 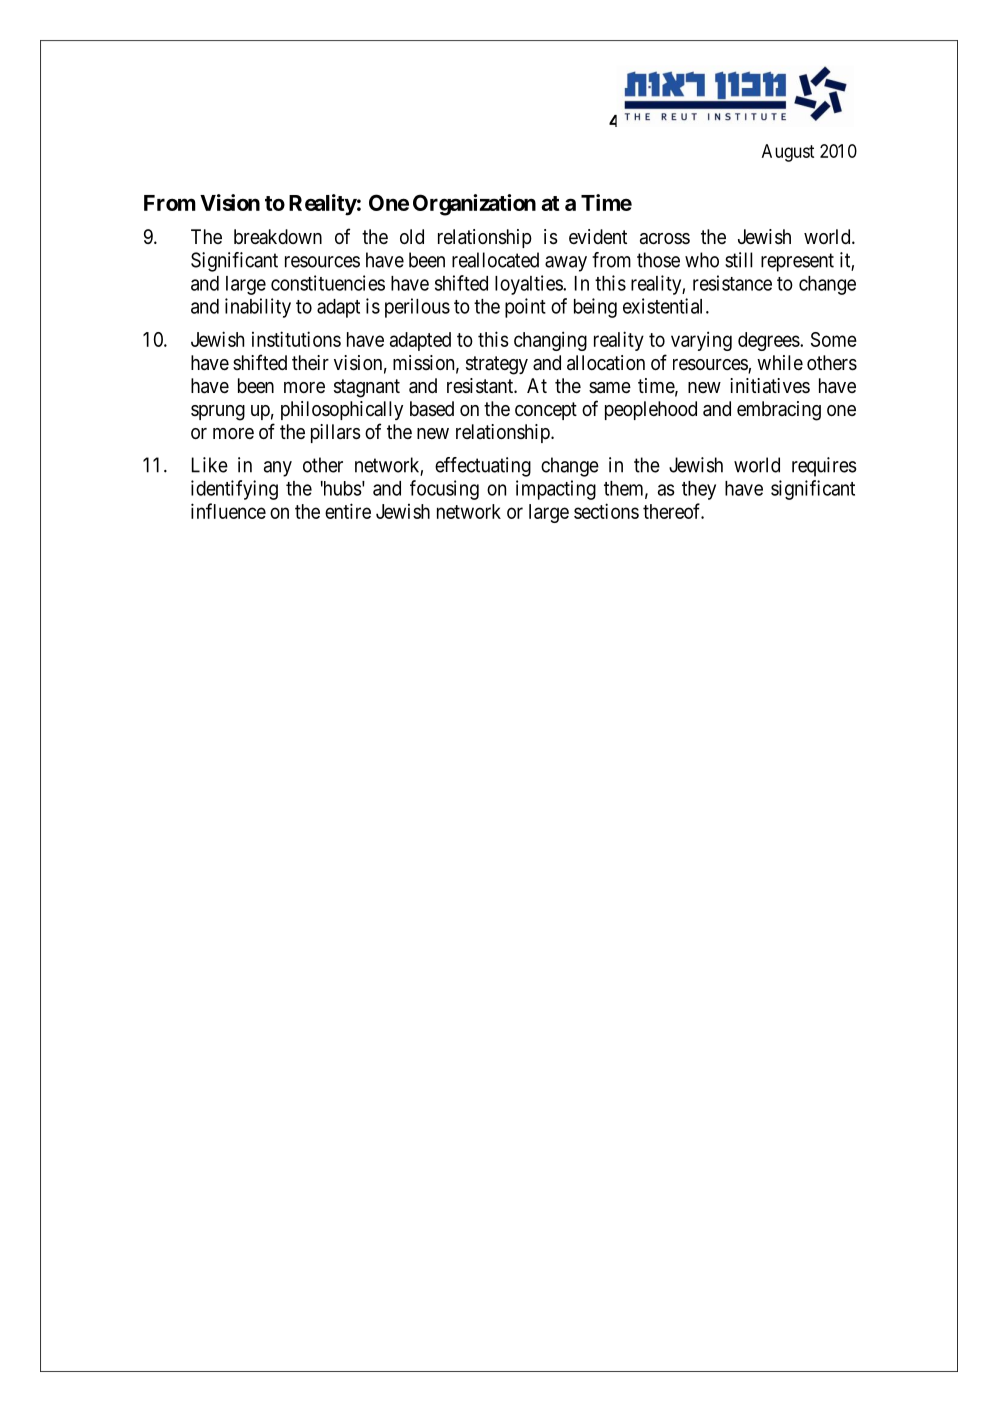 I want to click on Organization, so click(x=474, y=205).
